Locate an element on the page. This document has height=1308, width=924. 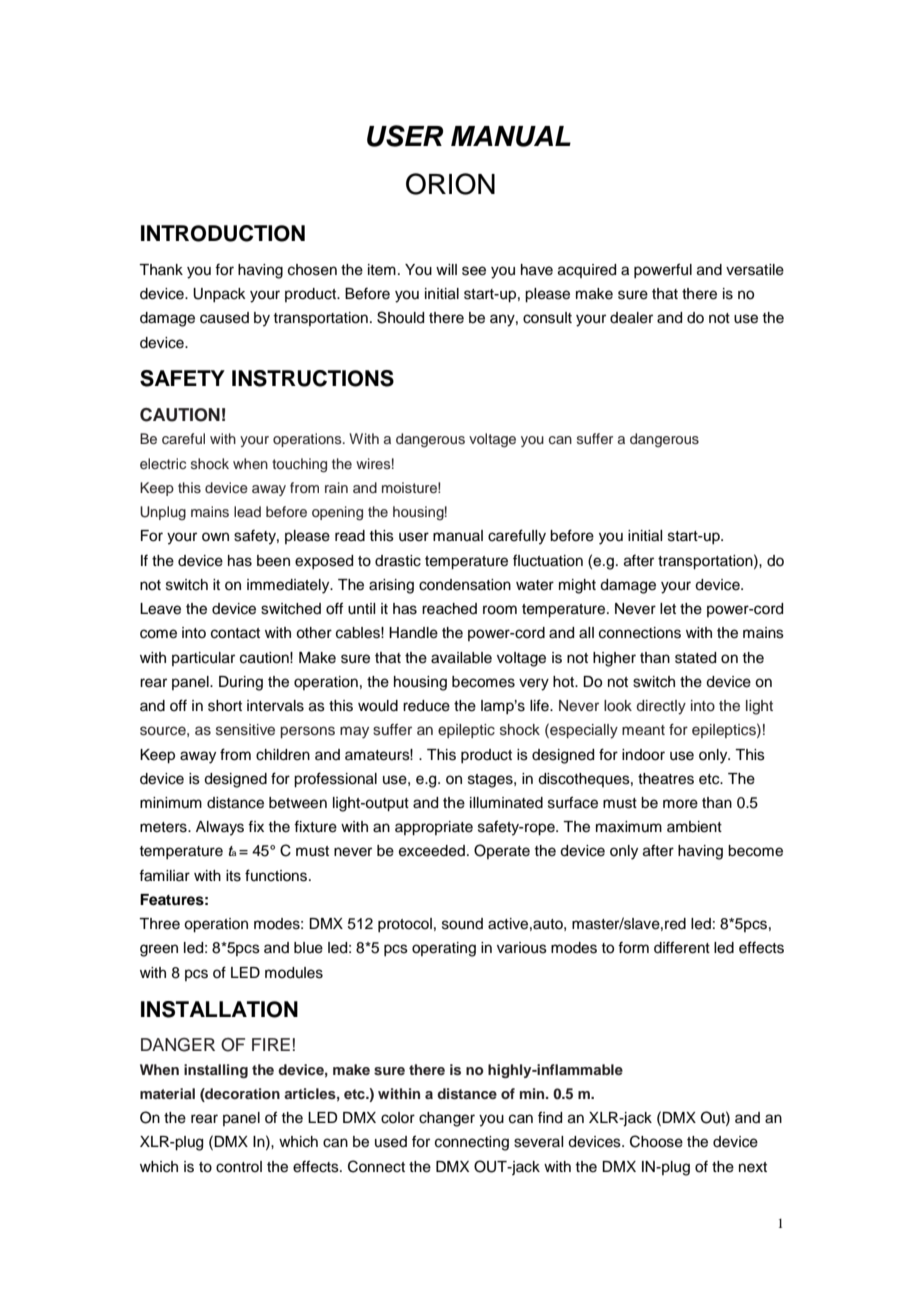
INTRODUCTION is located at coordinates (223, 233).
